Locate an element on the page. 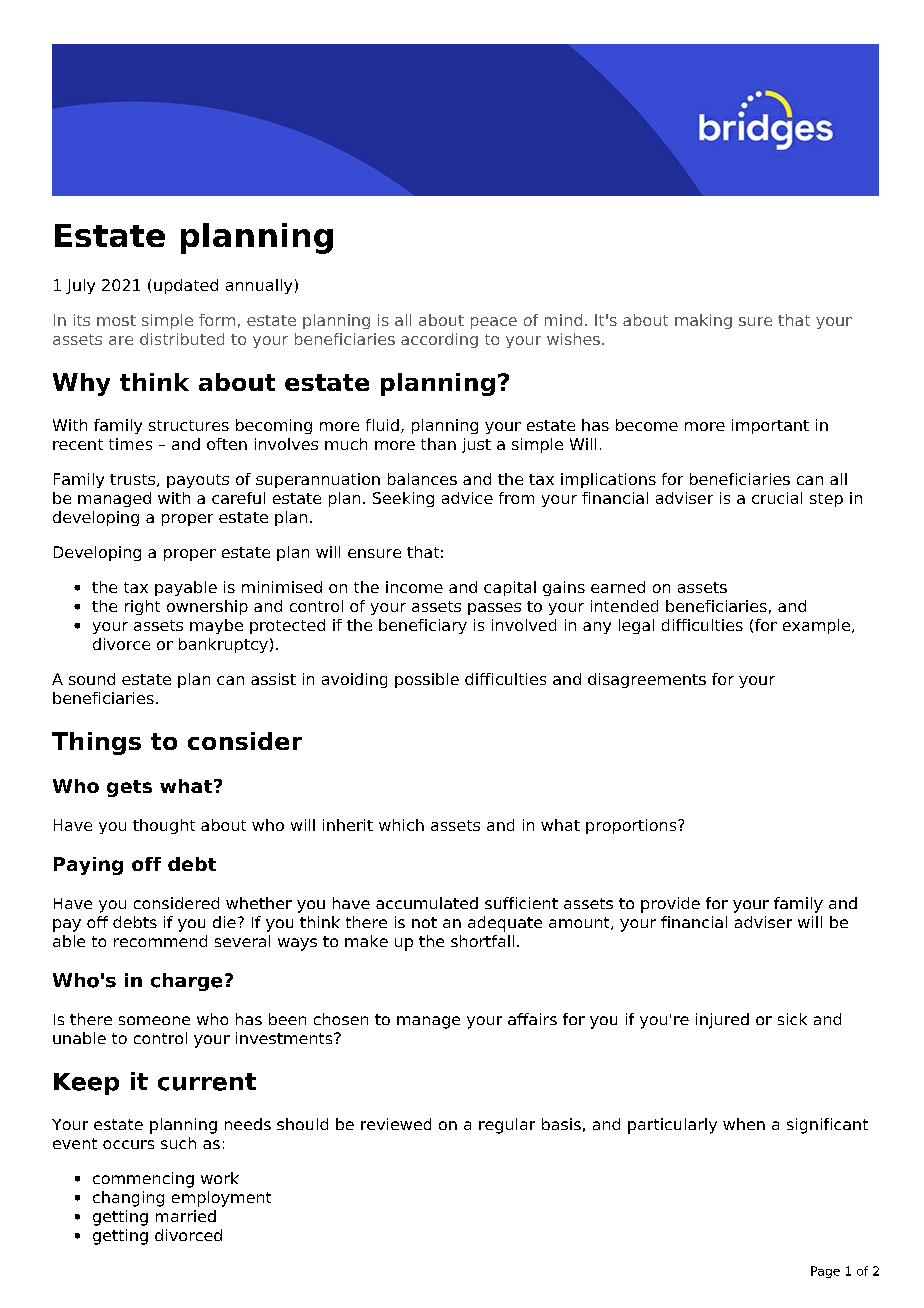 This page has width=924, height=1308. regular is located at coordinates (507, 1126).
